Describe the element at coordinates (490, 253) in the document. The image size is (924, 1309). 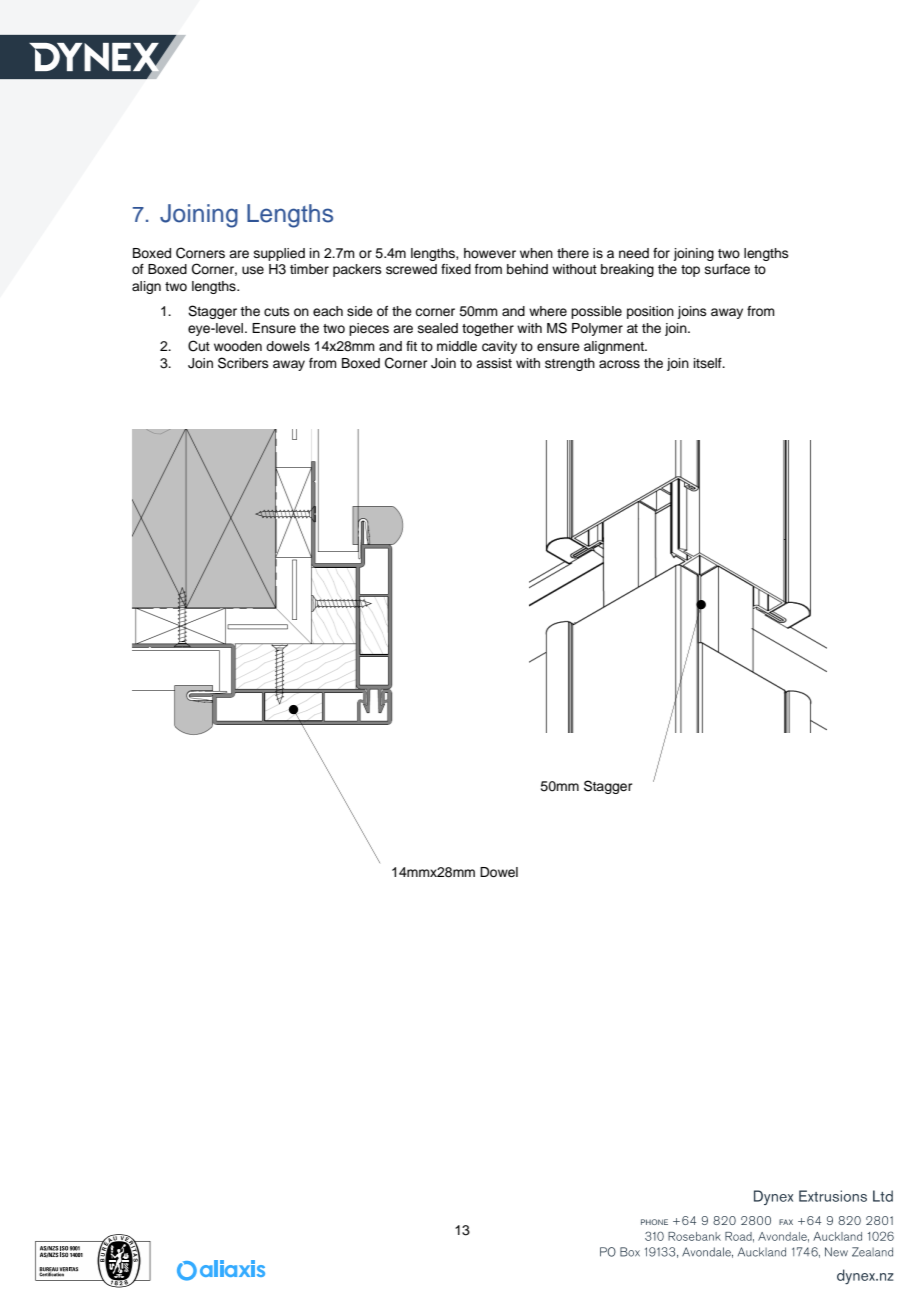
I see `however` at that location.
